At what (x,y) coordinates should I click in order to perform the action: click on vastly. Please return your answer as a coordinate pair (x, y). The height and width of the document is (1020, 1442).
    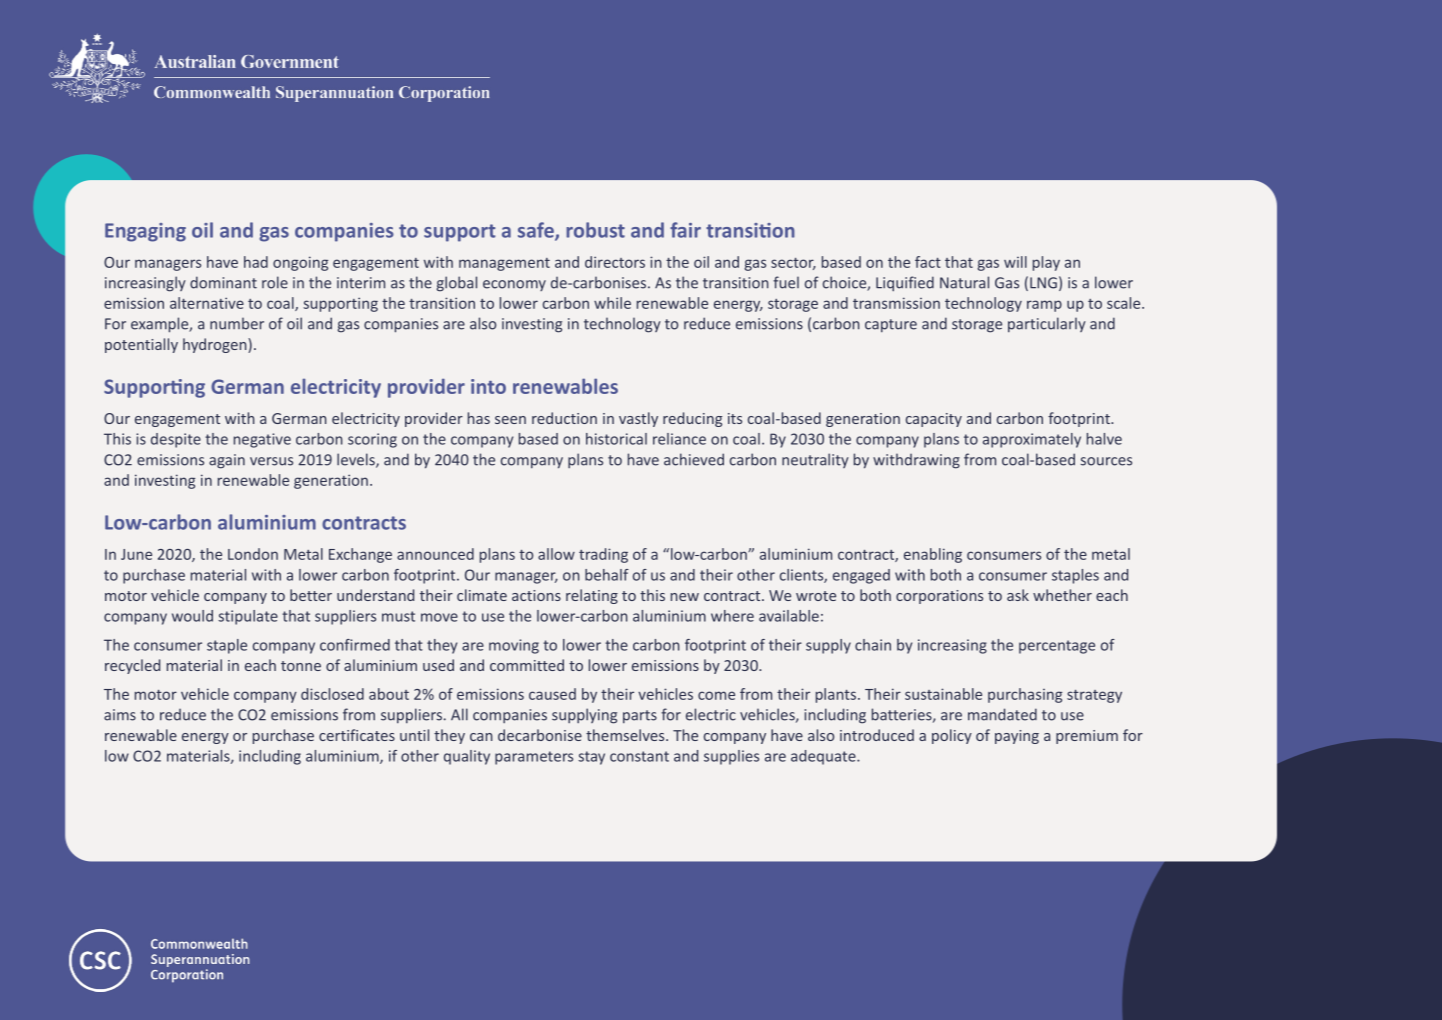
    Looking at the image, I should click on (638, 419).
